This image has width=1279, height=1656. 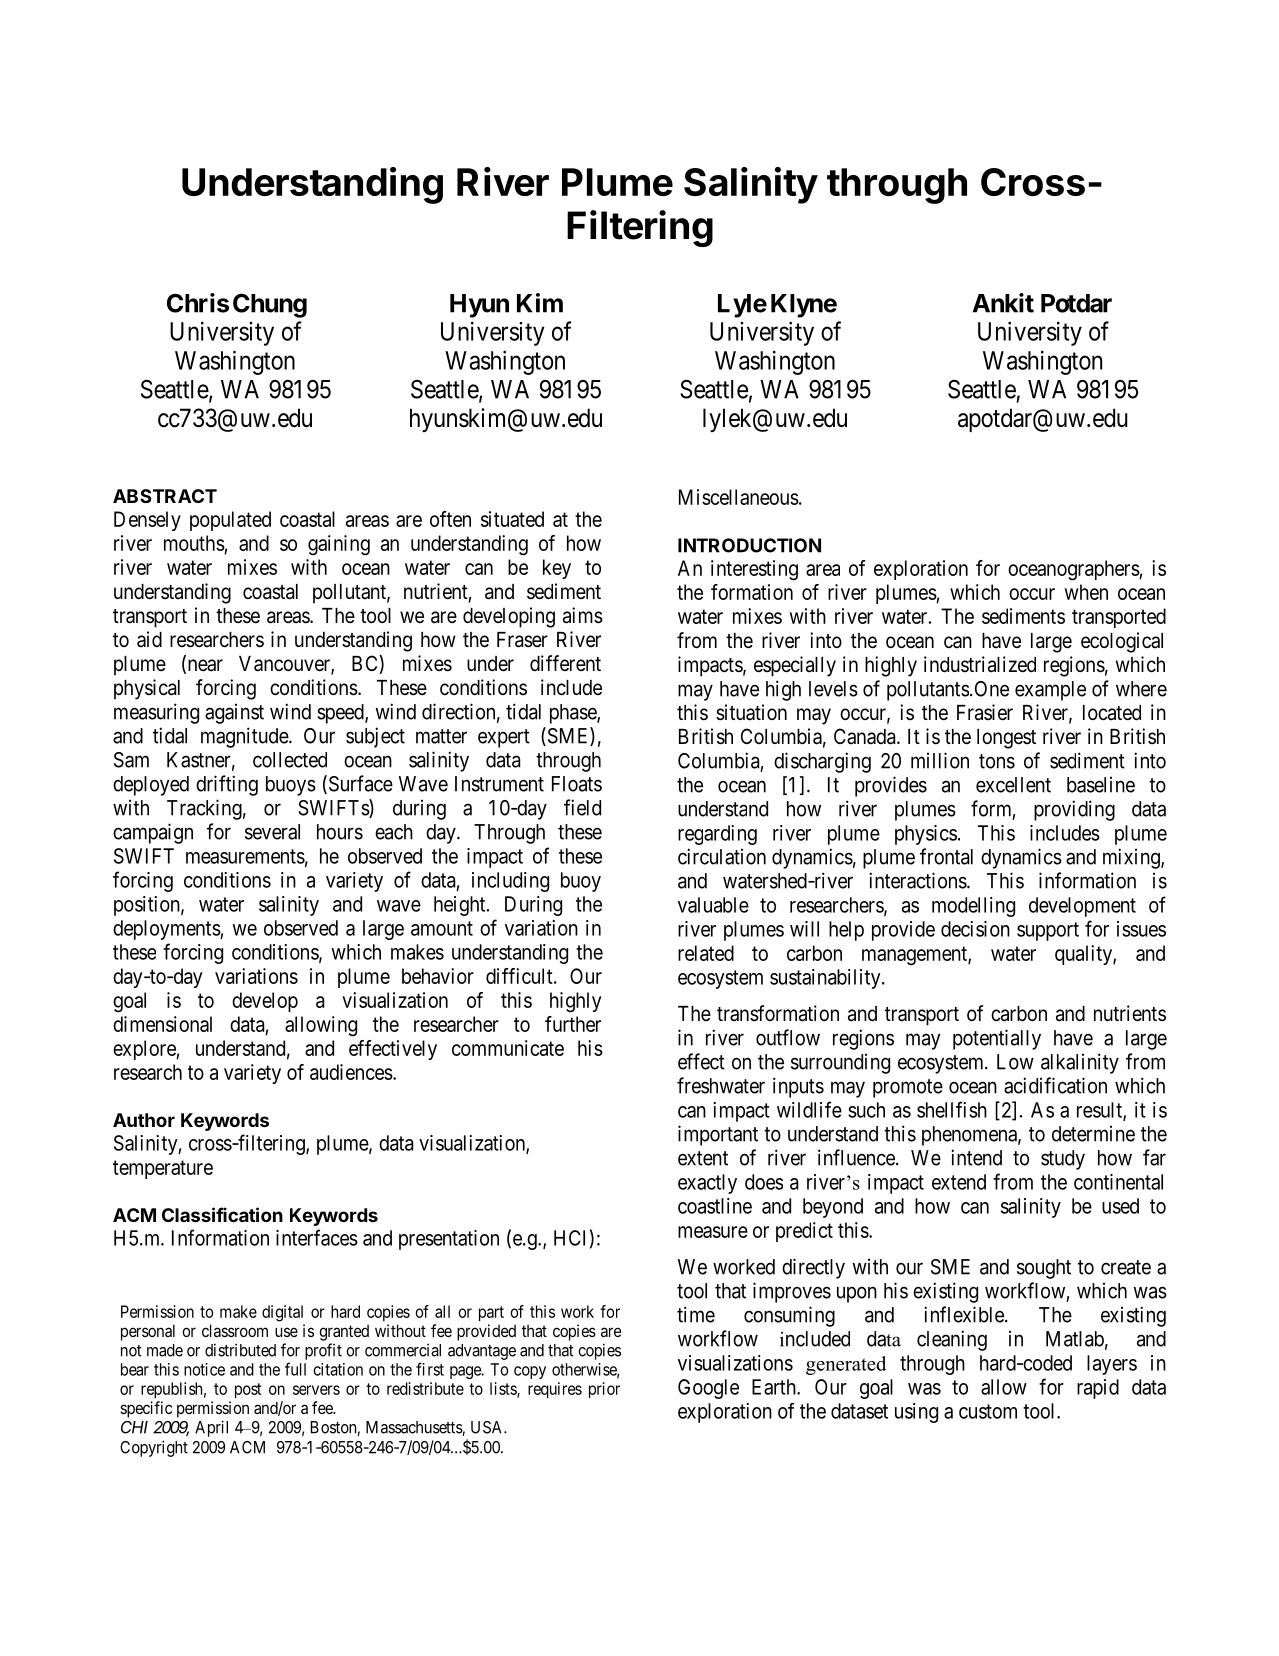 I want to click on Miscellaneous, so click(x=739, y=497).
